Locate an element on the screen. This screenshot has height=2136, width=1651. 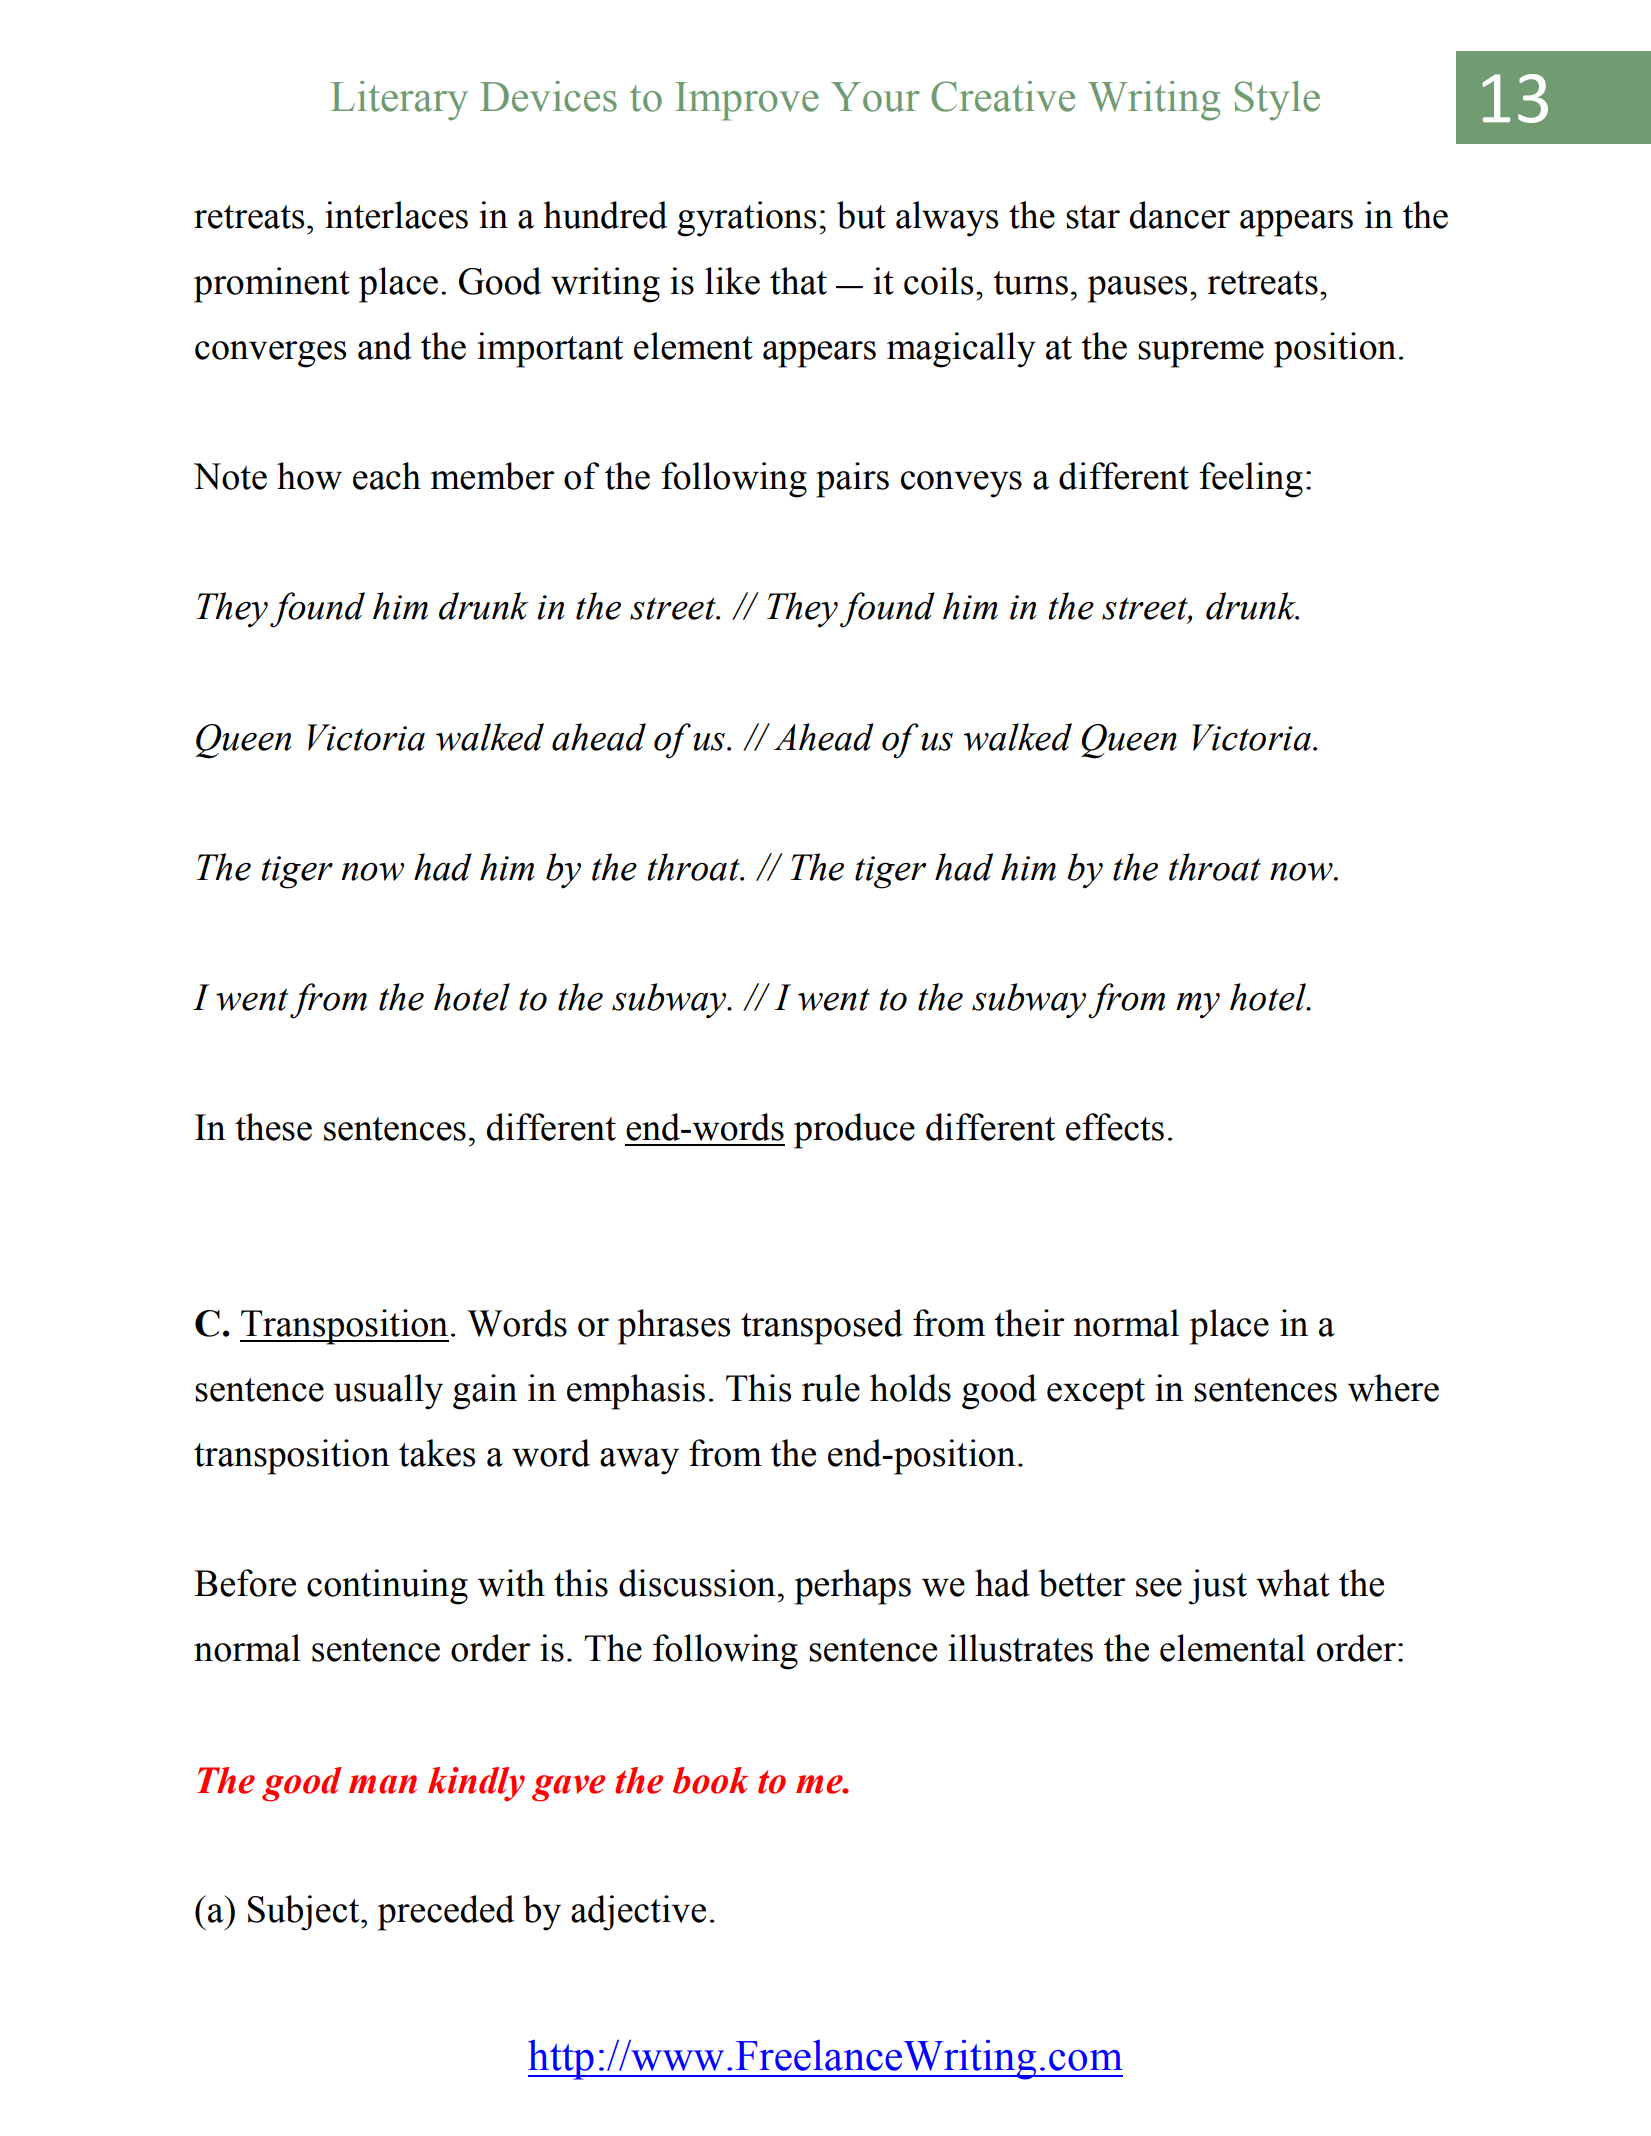
Subject is located at coordinates (305, 1913).
